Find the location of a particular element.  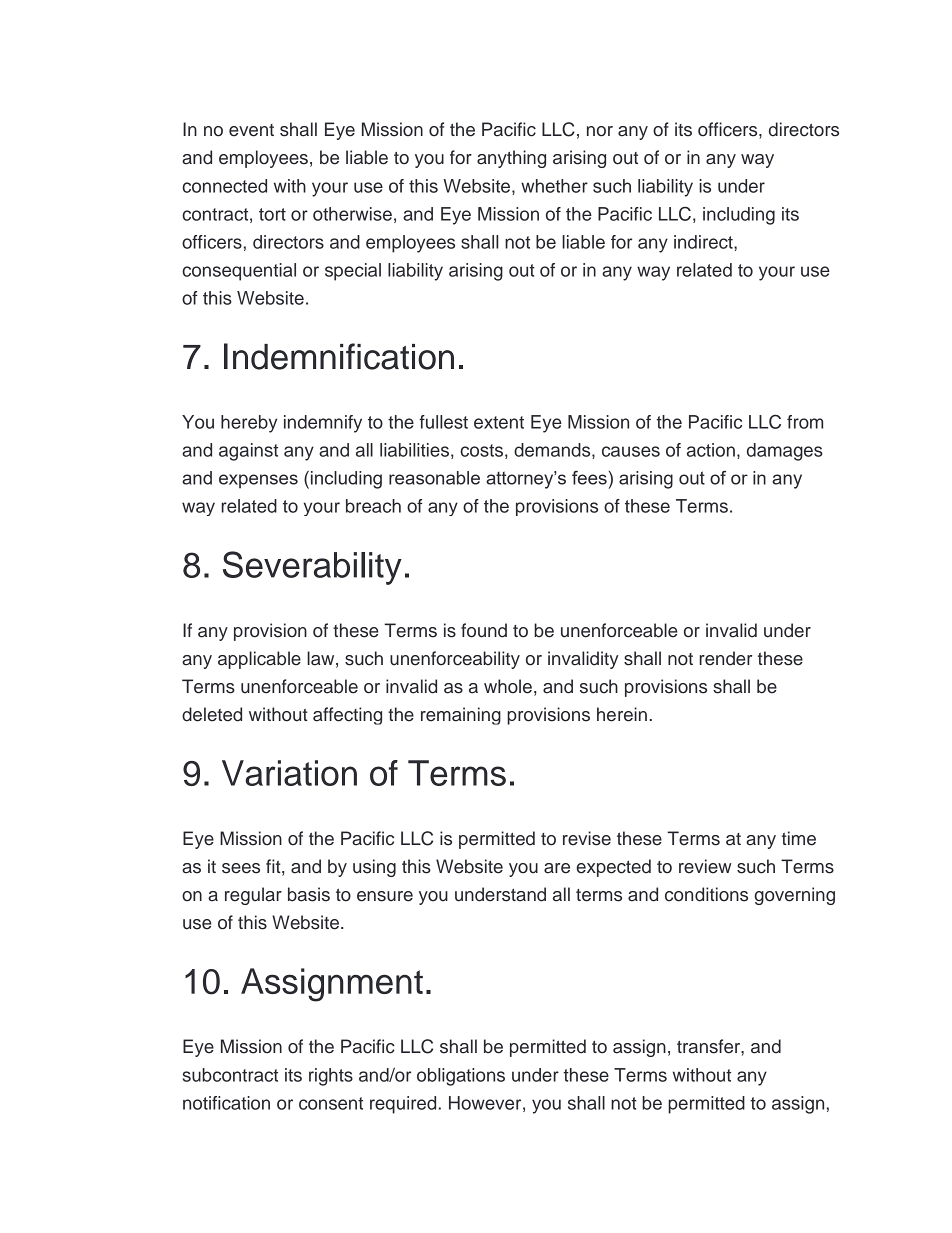

event is located at coordinates (251, 130).
